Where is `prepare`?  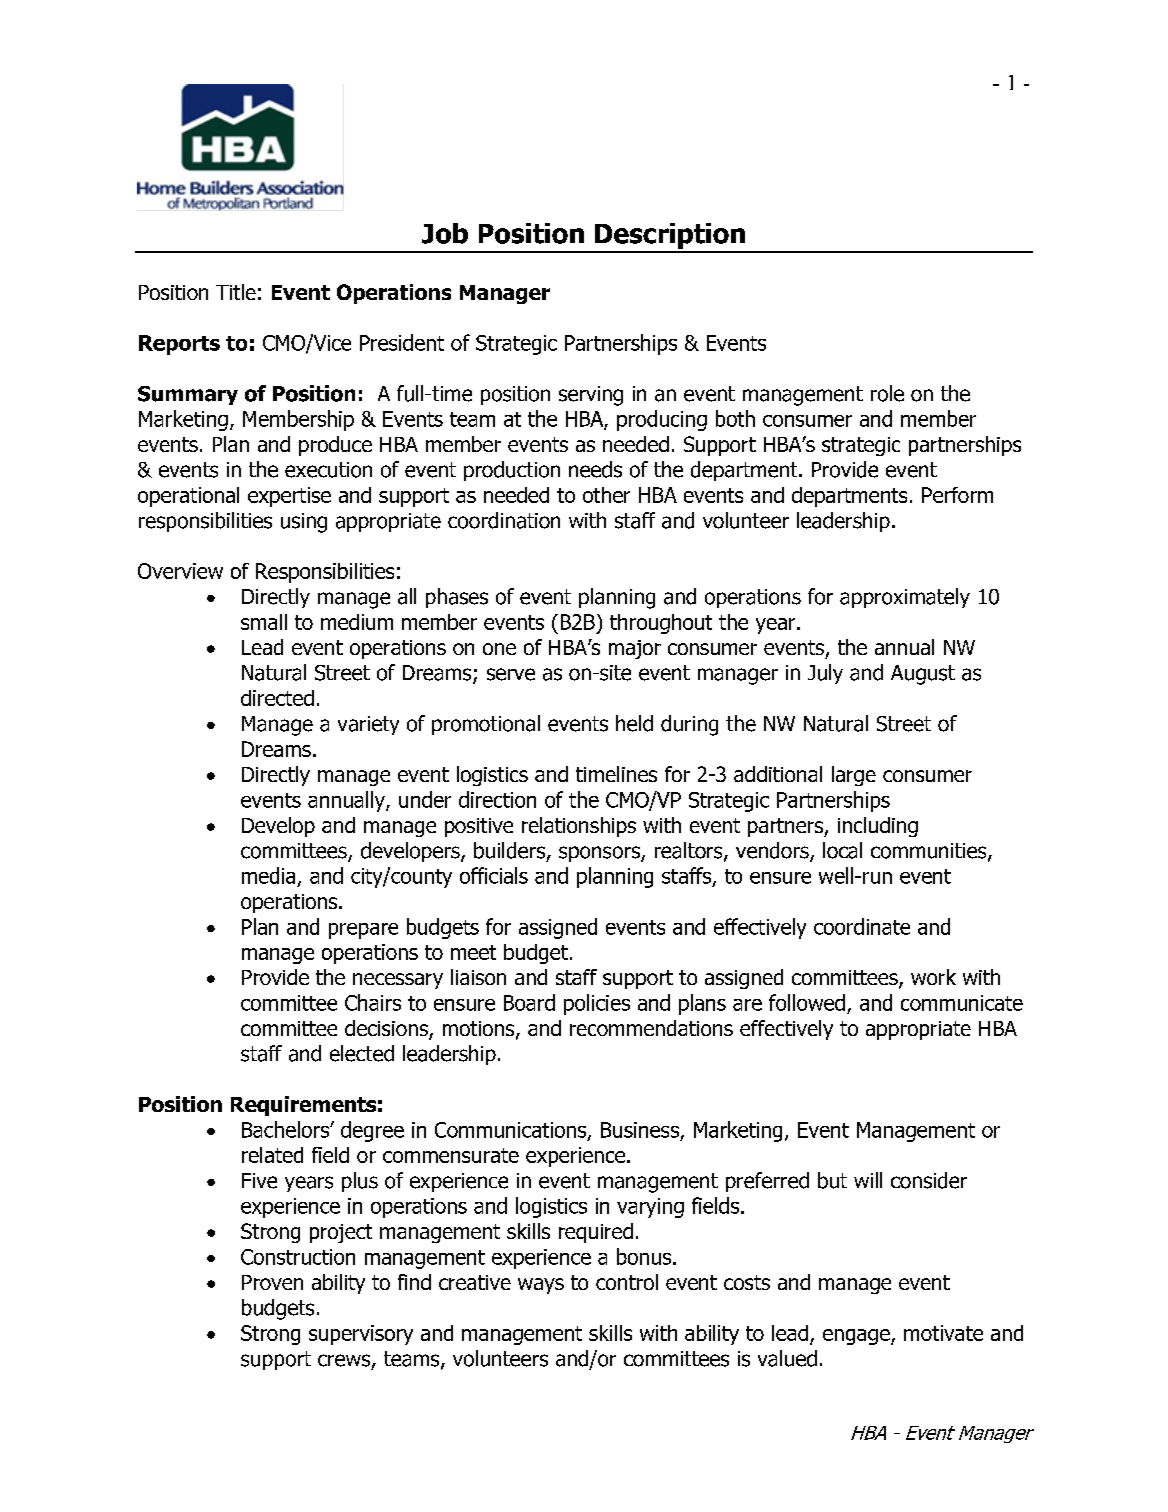
prepare is located at coordinates (363, 931).
